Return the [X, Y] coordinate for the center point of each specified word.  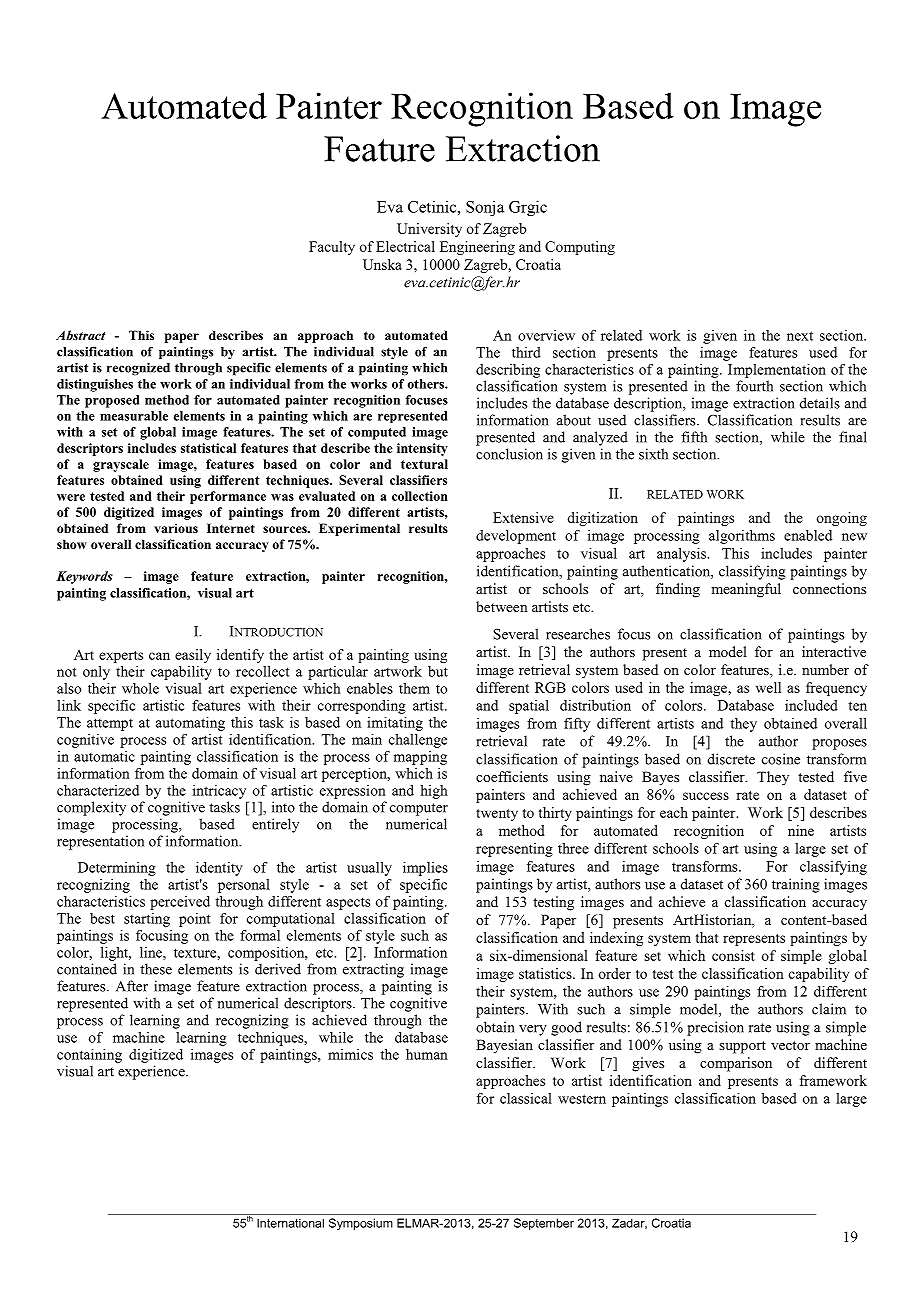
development [516, 537]
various [176, 528]
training [796, 885]
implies [425, 869]
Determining [117, 869]
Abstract [80, 335]
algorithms [742, 537]
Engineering [477, 248]
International [290, 1223]
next [800, 336]
